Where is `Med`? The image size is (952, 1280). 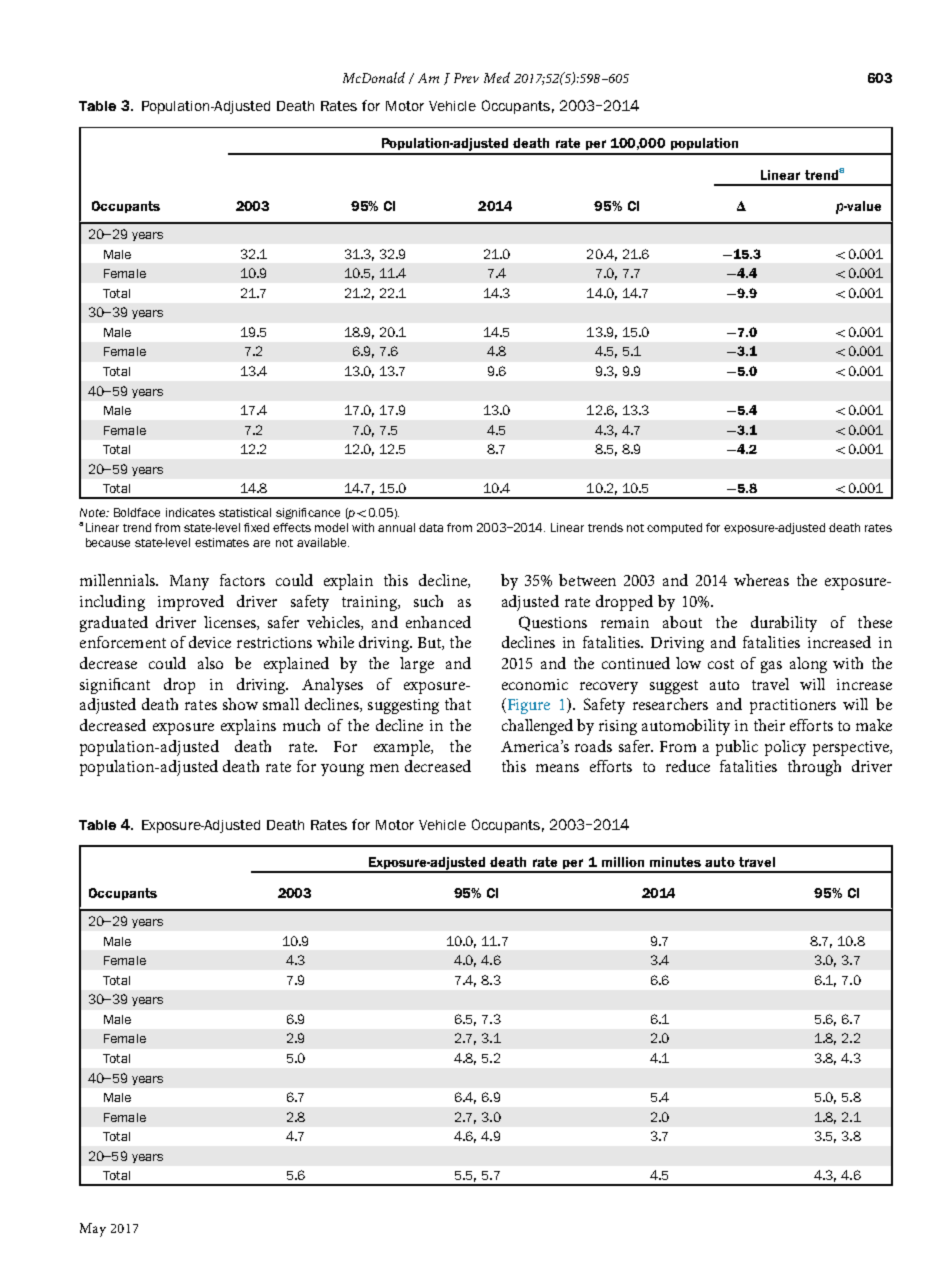 Med is located at coordinates (497, 77).
